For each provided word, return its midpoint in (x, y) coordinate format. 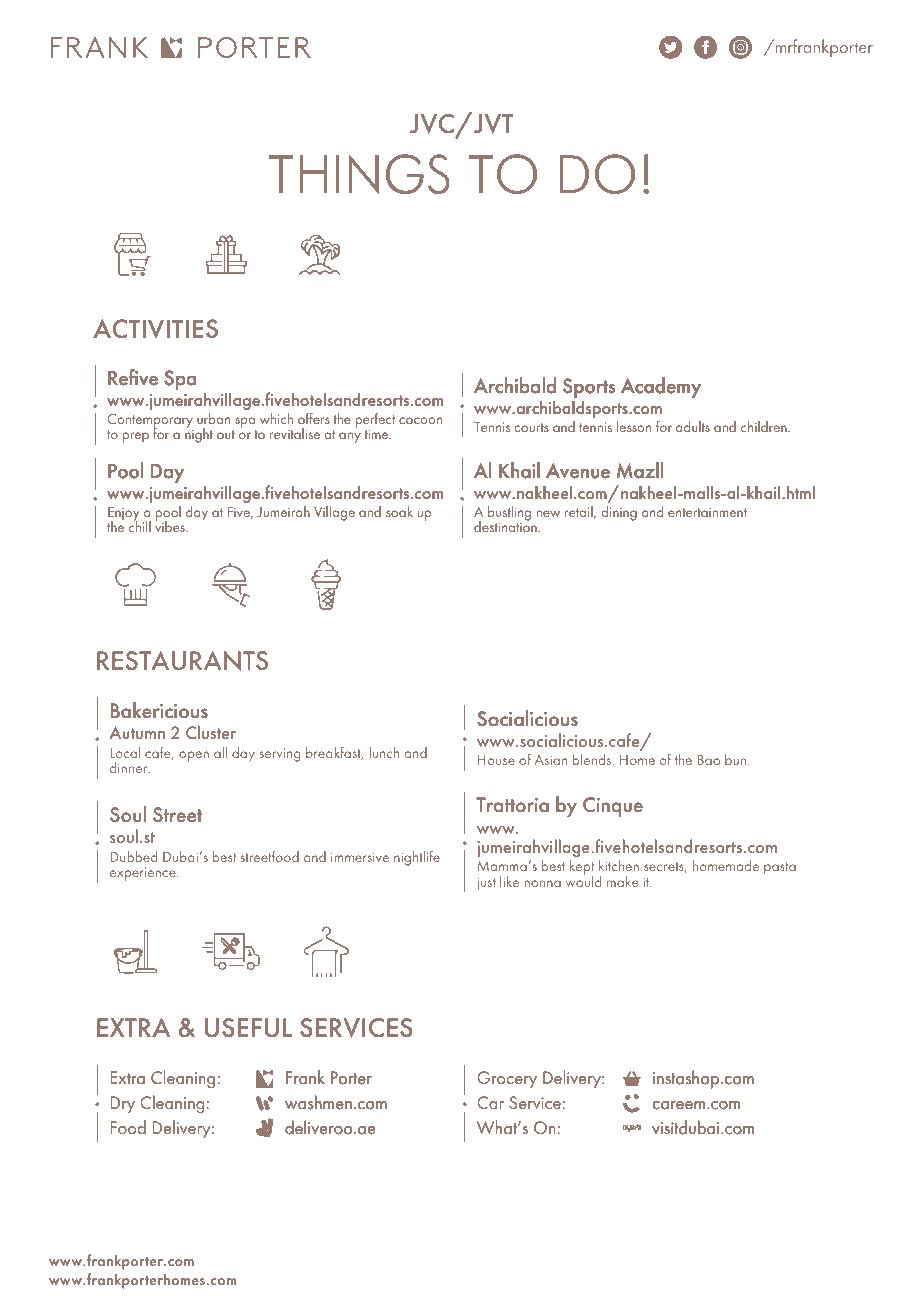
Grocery (507, 1079)
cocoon (420, 420)
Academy (661, 387)
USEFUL (248, 1027)
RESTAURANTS (182, 660)
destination (506, 525)
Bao (708, 759)
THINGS (359, 174)
